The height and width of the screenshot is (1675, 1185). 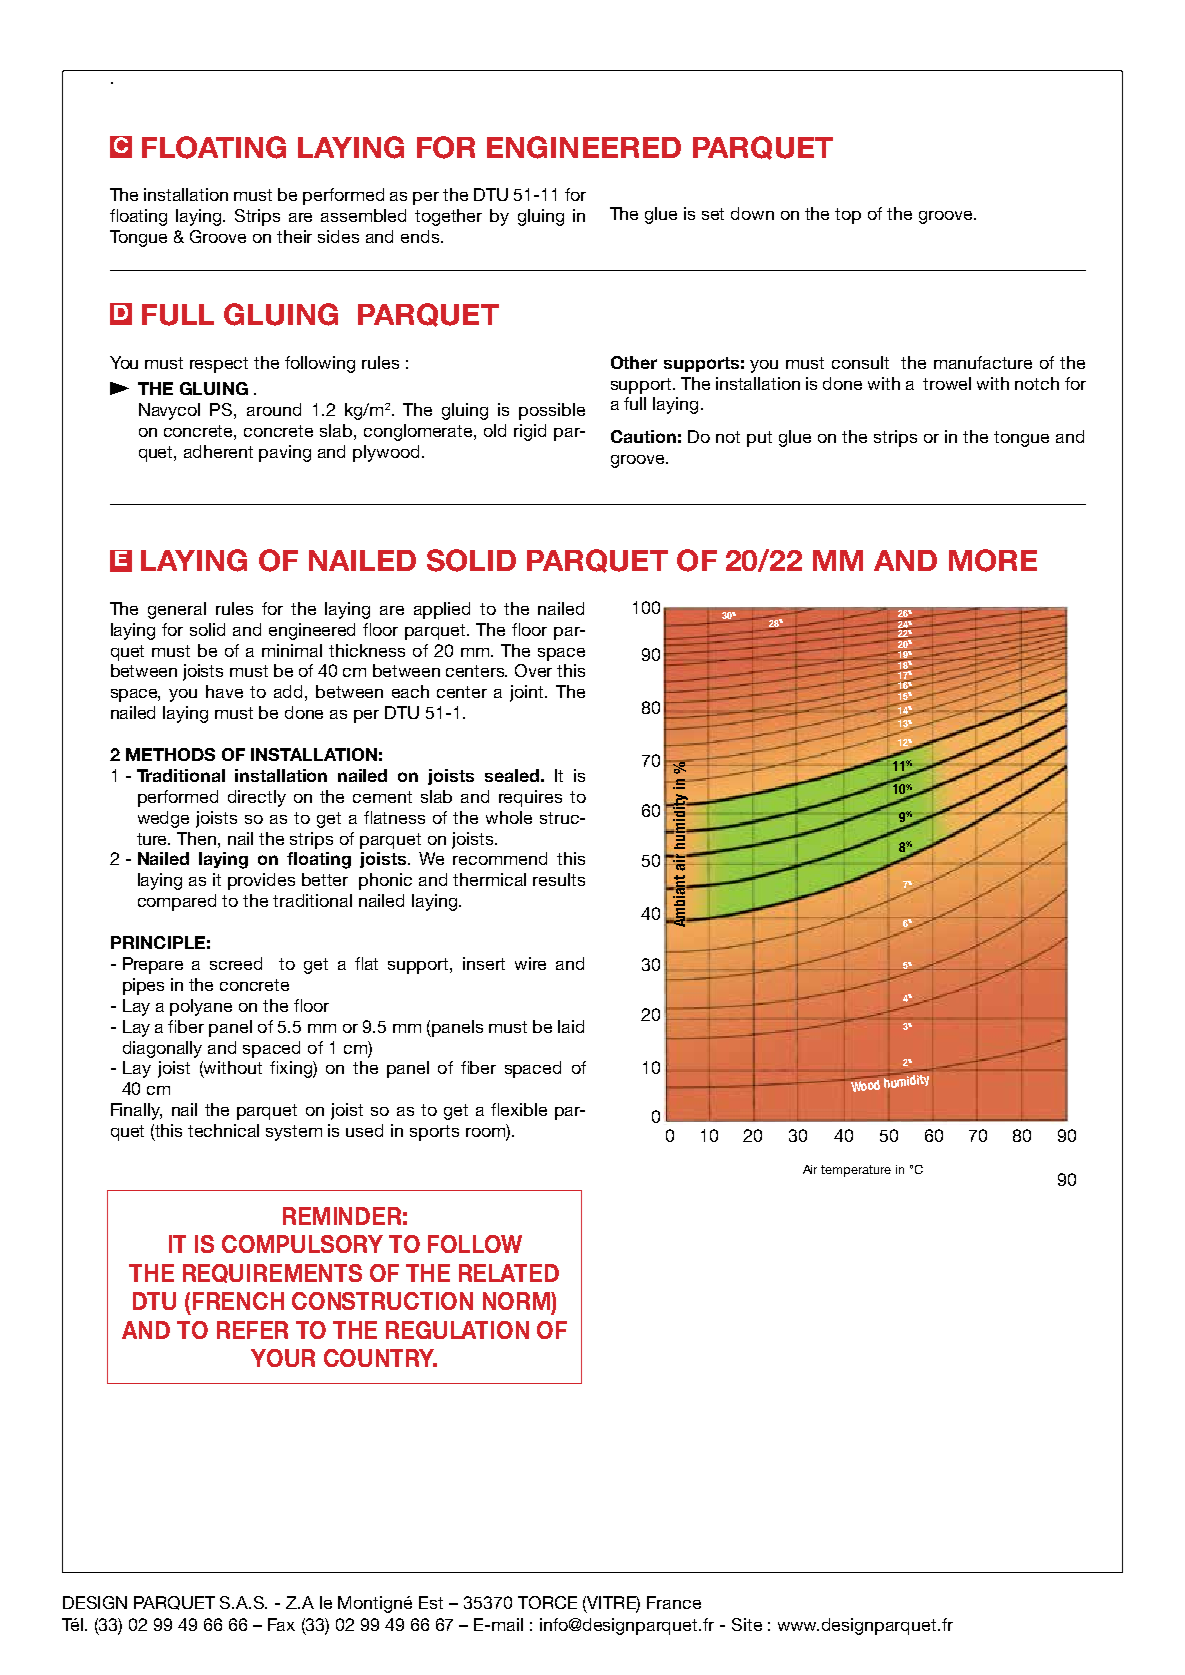 What do you see at coordinates (848, 216) in the screenshot?
I see `top` at bounding box center [848, 216].
